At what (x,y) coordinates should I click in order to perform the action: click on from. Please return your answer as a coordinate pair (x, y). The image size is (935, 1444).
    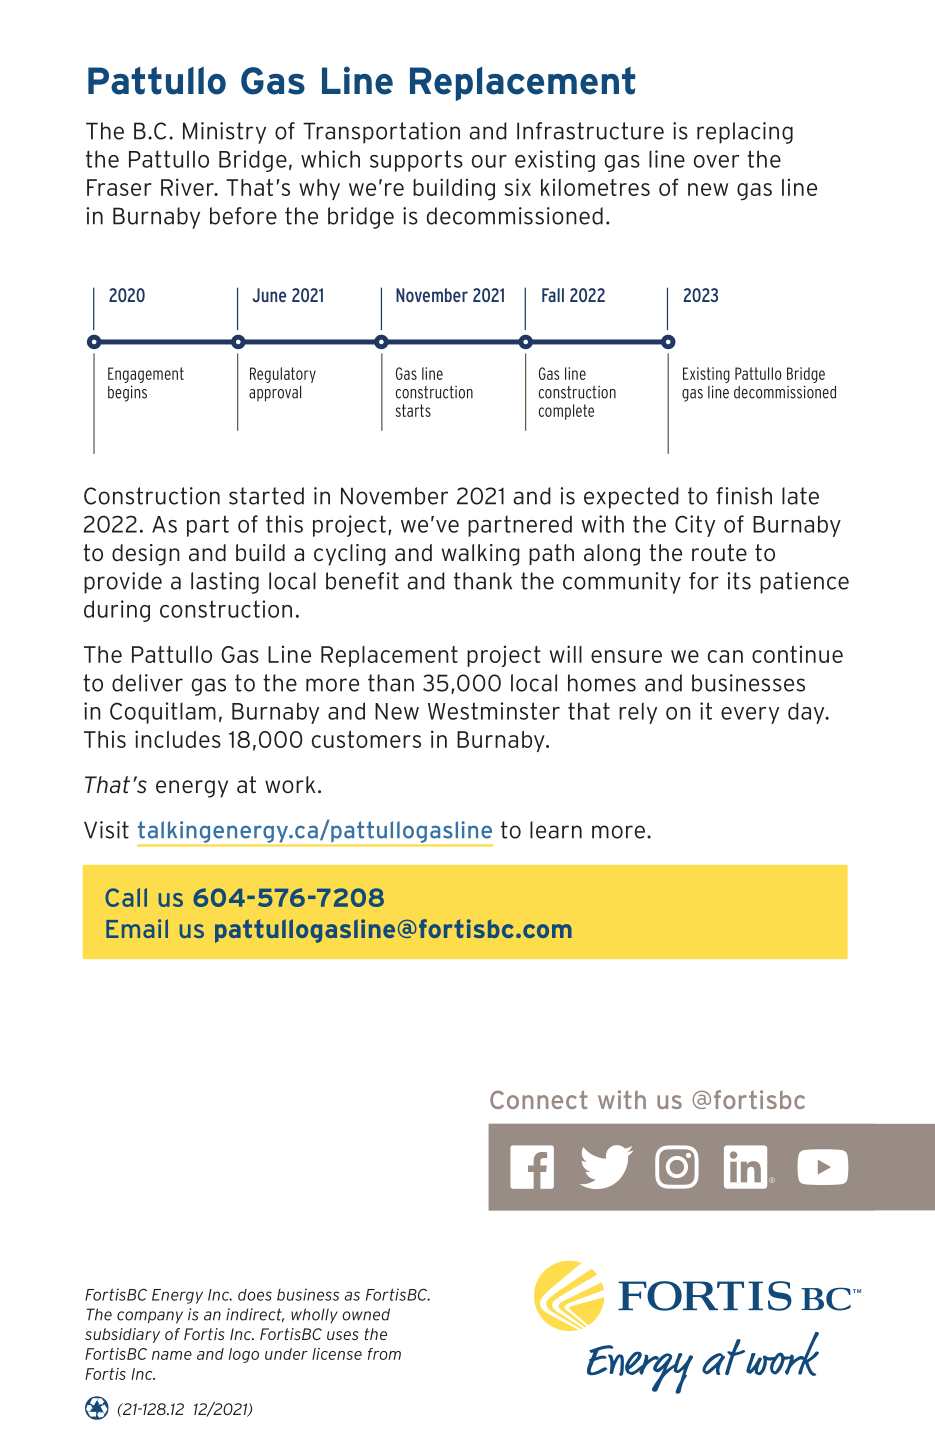
    Looking at the image, I should click on (384, 1354).
